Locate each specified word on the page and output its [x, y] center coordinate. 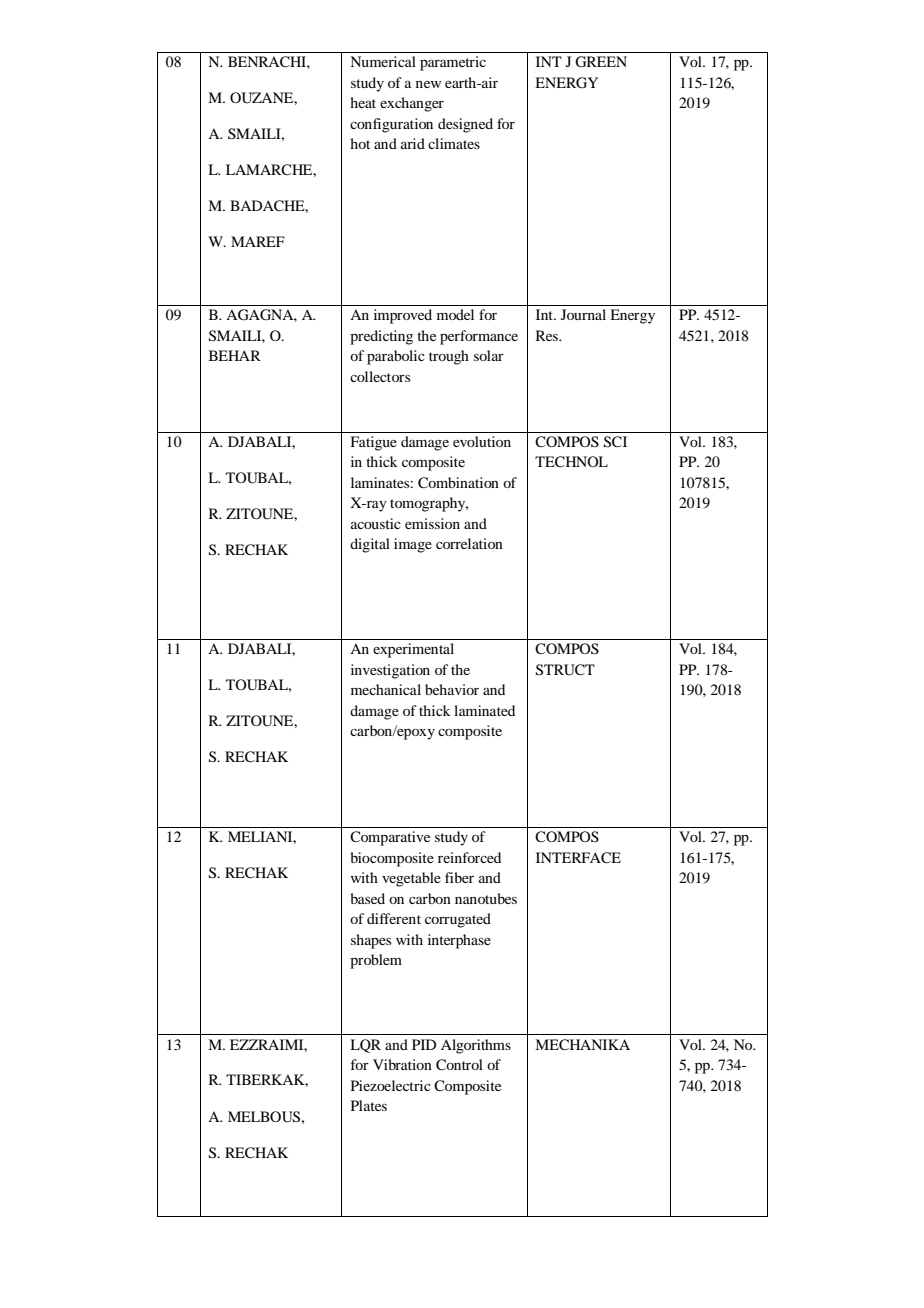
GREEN [601, 62]
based [367, 898]
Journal [583, 314]
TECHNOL [571, 462]
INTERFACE [578, 858]
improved [403, 316]
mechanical [386, 689]
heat [363, 102]
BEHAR [235, 355]
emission [432, 523]
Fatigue [373, 443]
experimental [413, 650]
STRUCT [565, 670]
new [428, 84]
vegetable [411, 879]
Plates [369, 1105]
